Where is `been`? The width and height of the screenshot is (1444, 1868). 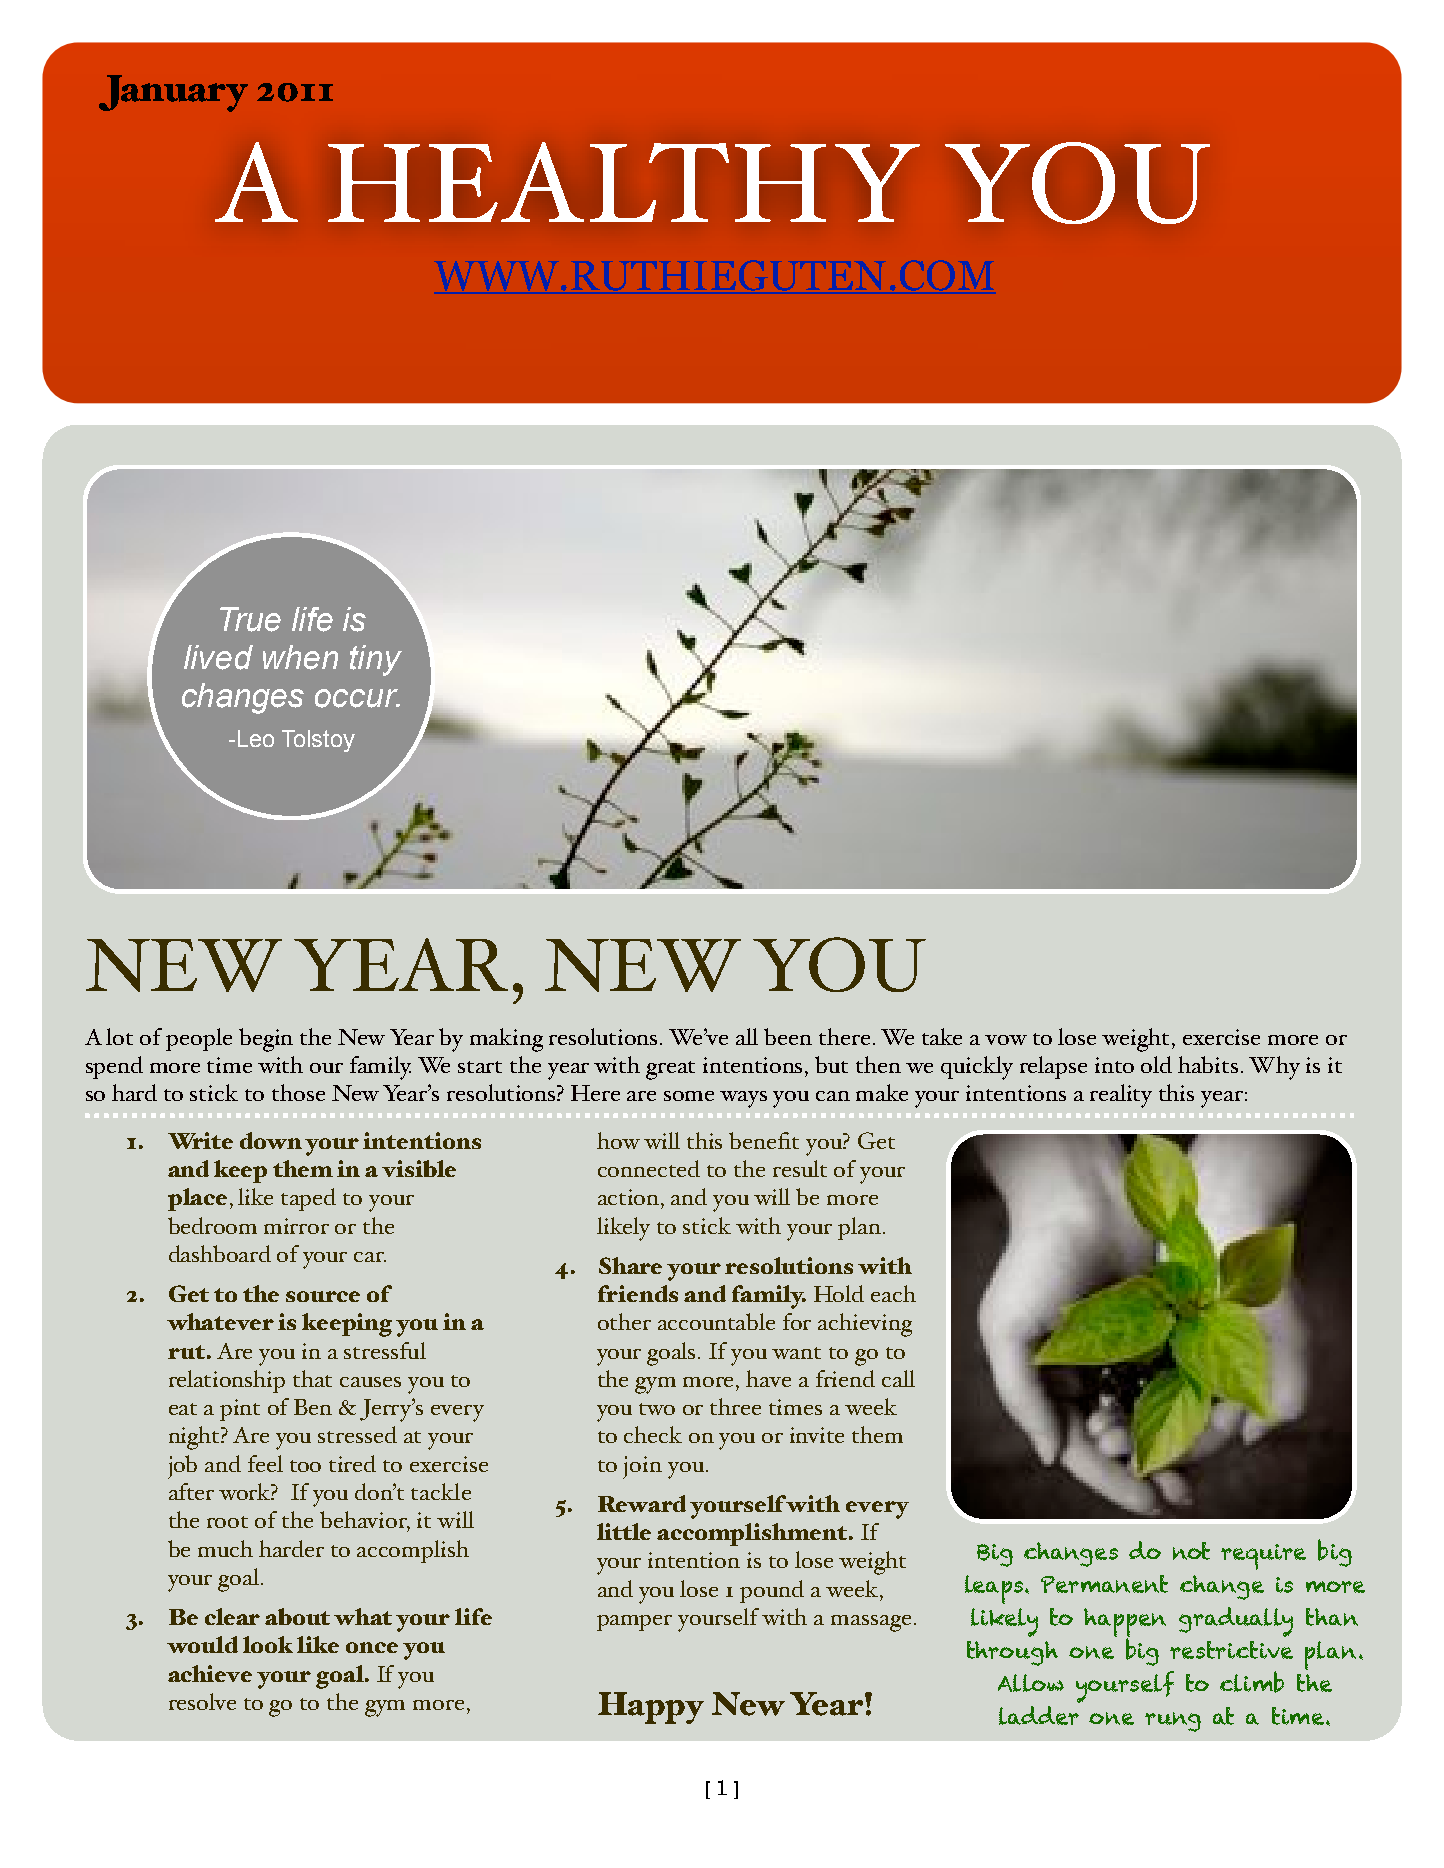
been is located at coordinates (788, 1036).
